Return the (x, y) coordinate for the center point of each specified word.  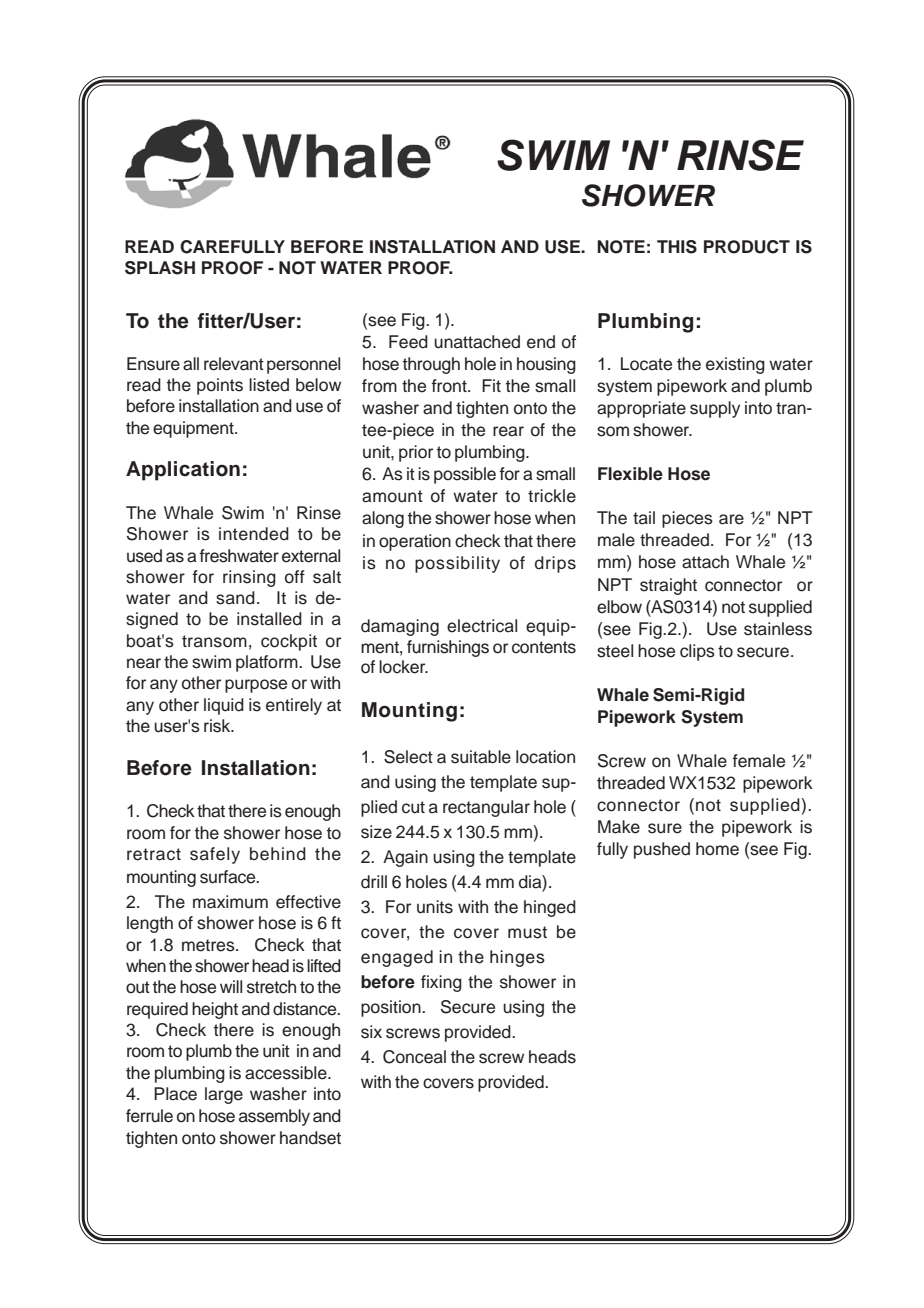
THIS (677, 247)
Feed (408, 342)
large (224, 1095)
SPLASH (160, 268)
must (527, 932)
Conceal (414, 1057)
